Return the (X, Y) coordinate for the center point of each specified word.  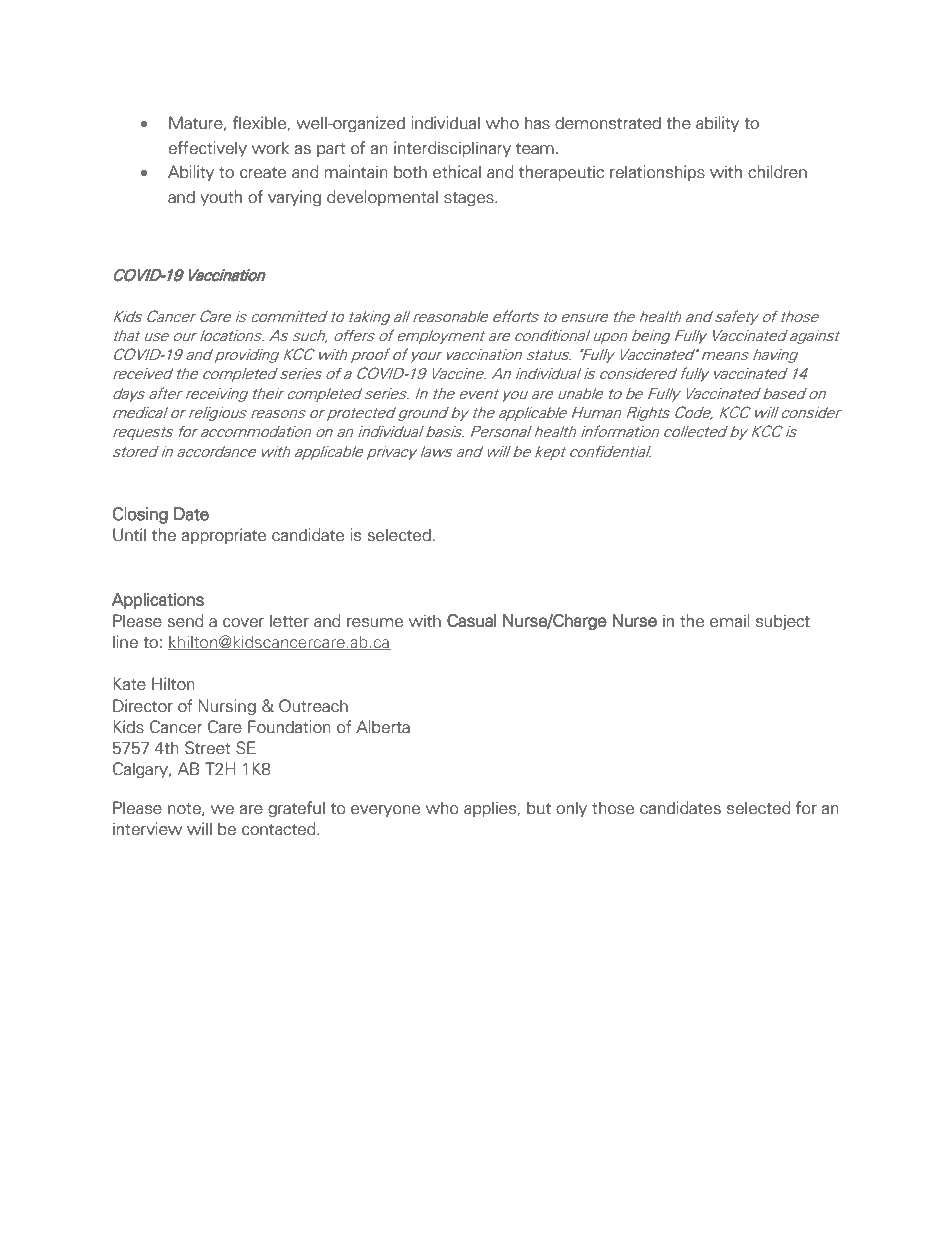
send (186, 621)
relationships (657, 173)
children (777, 172)
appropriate (224, 536)
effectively (207, 149)
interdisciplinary (452, 149)
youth (221, 198)
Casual (472, 620)
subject (783, 622)
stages (470, 199)
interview (147, 829)
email (730, 621)
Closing (140, 515)
